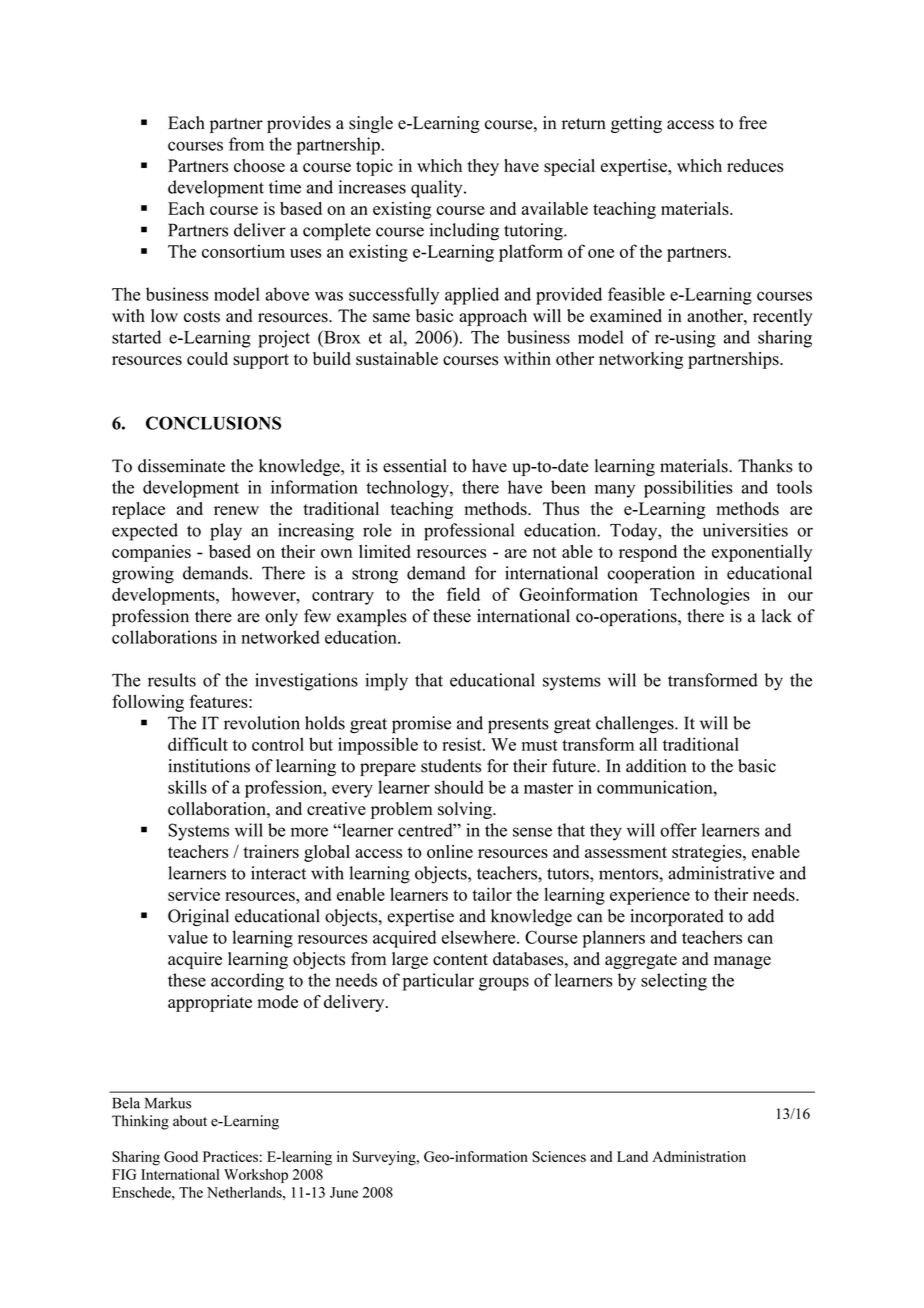  What do you see at coordinates (415, 466) in the screenshot?
I see `essential` at bounding box center [415, 466].
